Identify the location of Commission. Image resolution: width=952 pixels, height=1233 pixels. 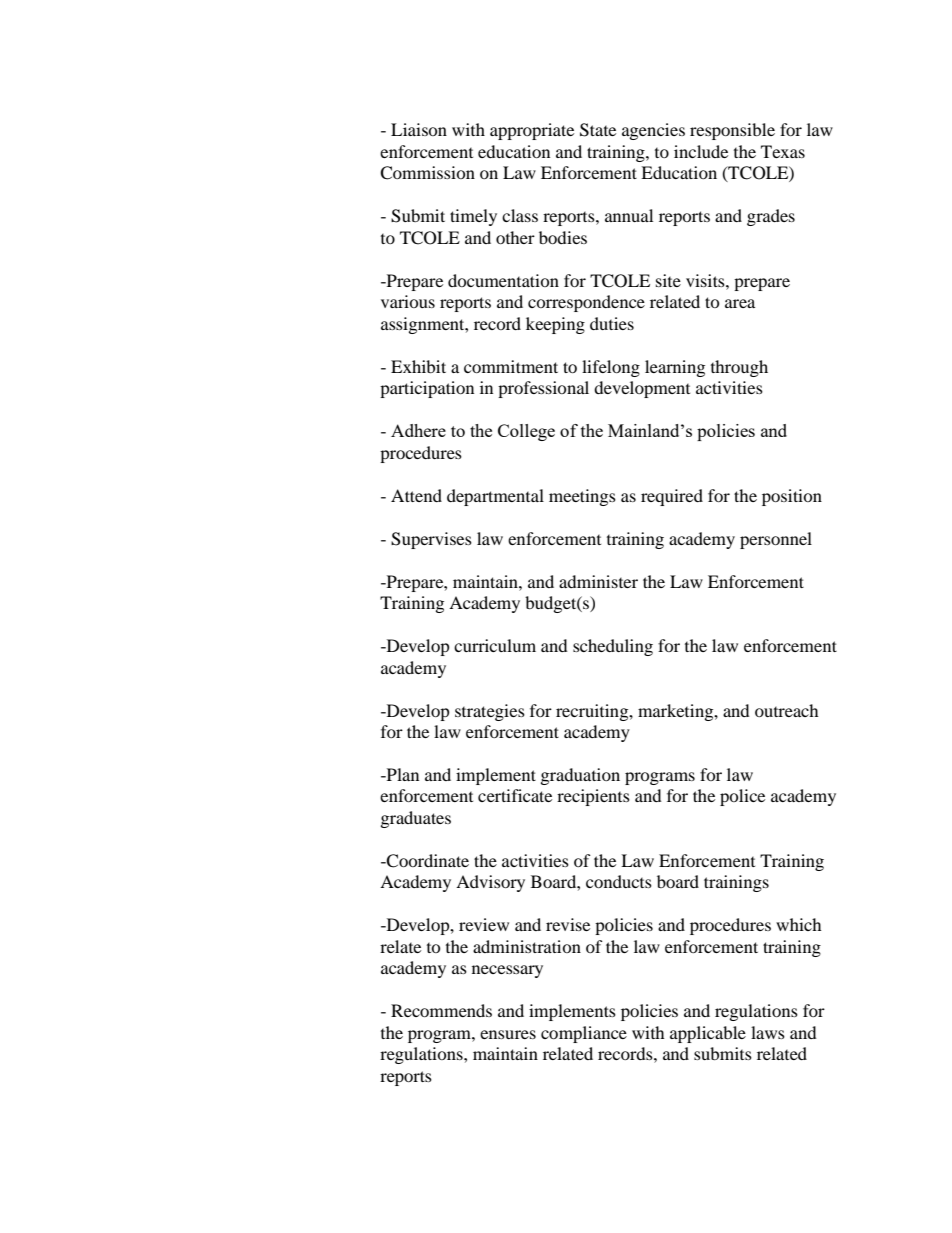
(427, 173).
